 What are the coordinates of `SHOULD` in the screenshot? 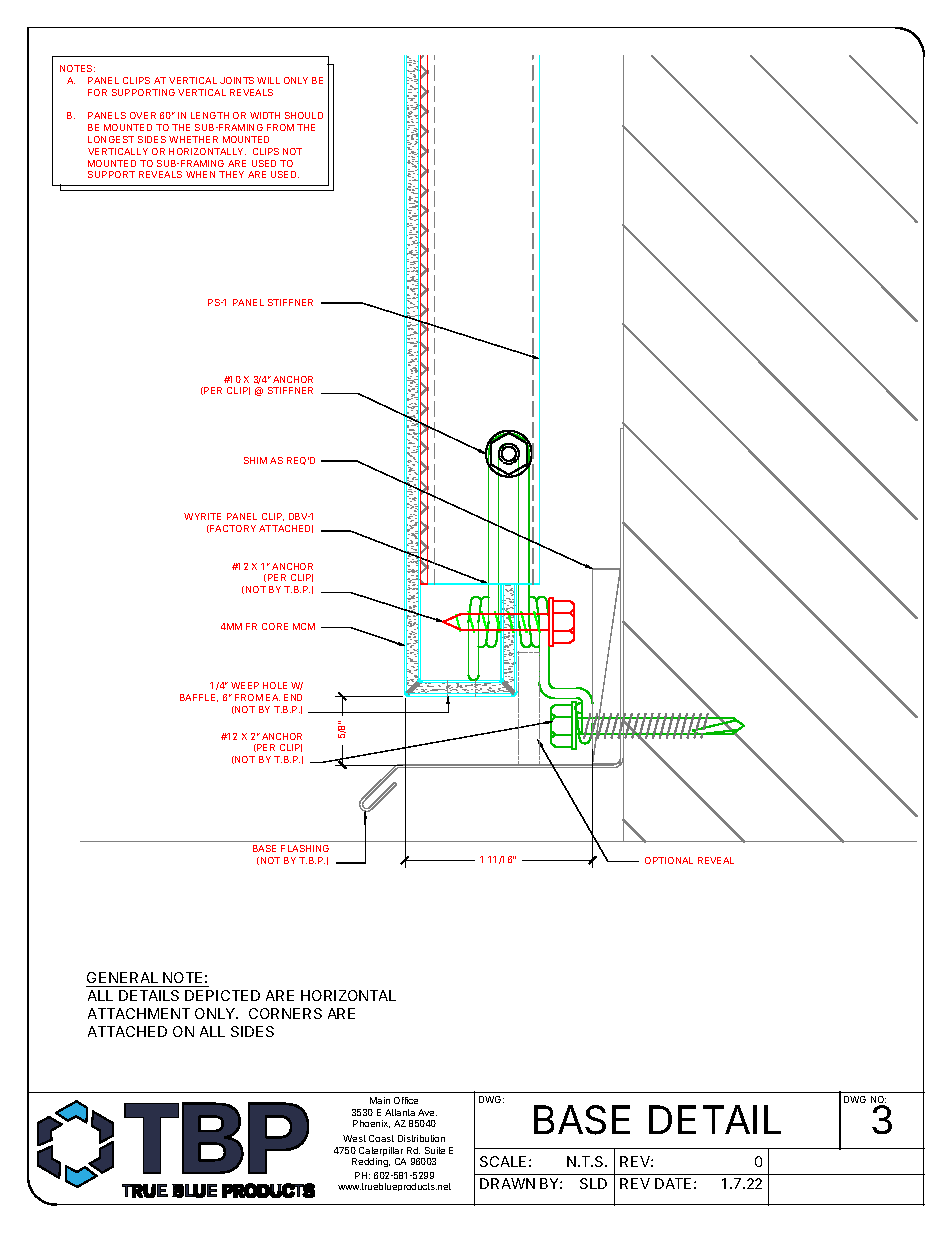 It's located at (304, 115).
